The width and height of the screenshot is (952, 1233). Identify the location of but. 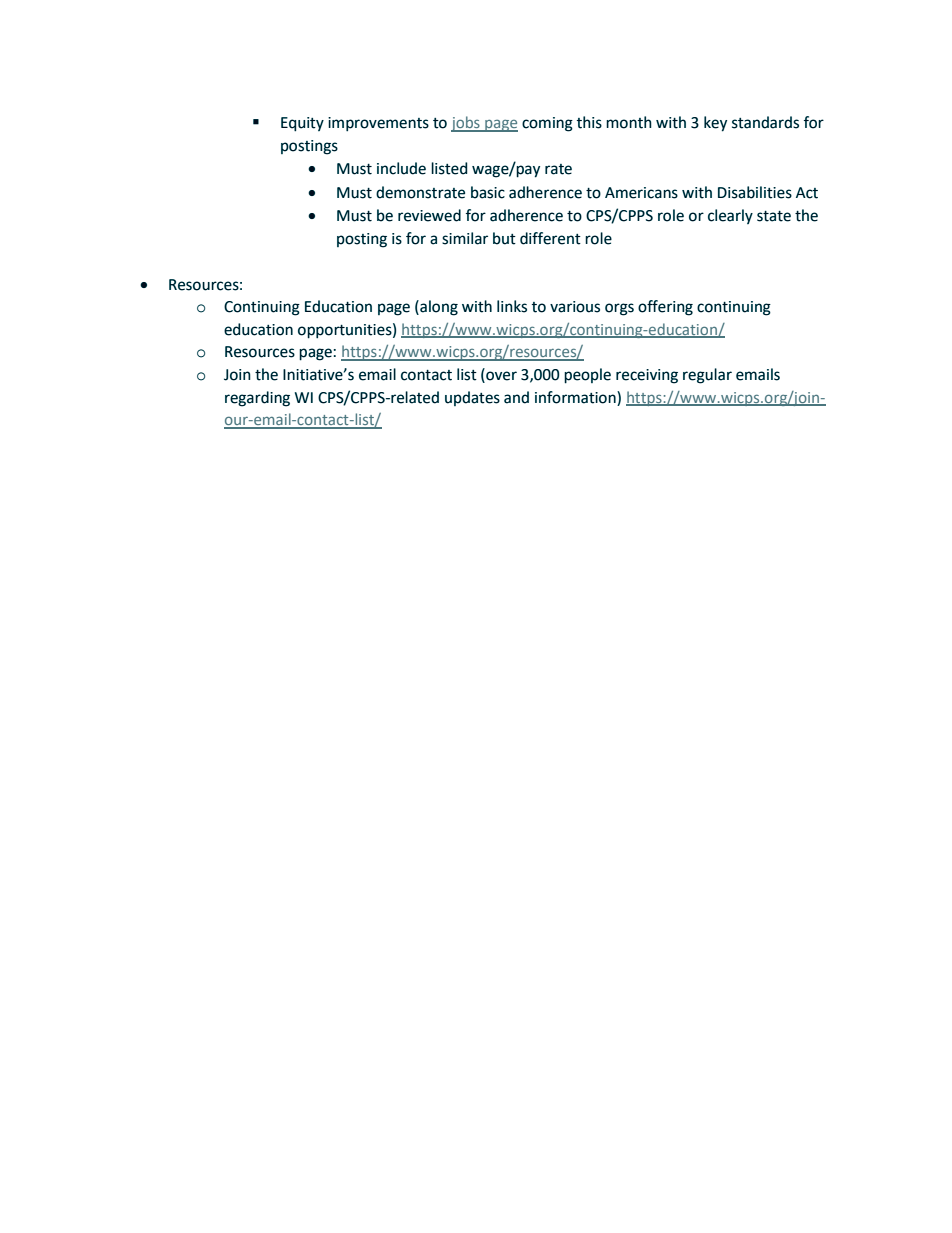
(504, 238).
